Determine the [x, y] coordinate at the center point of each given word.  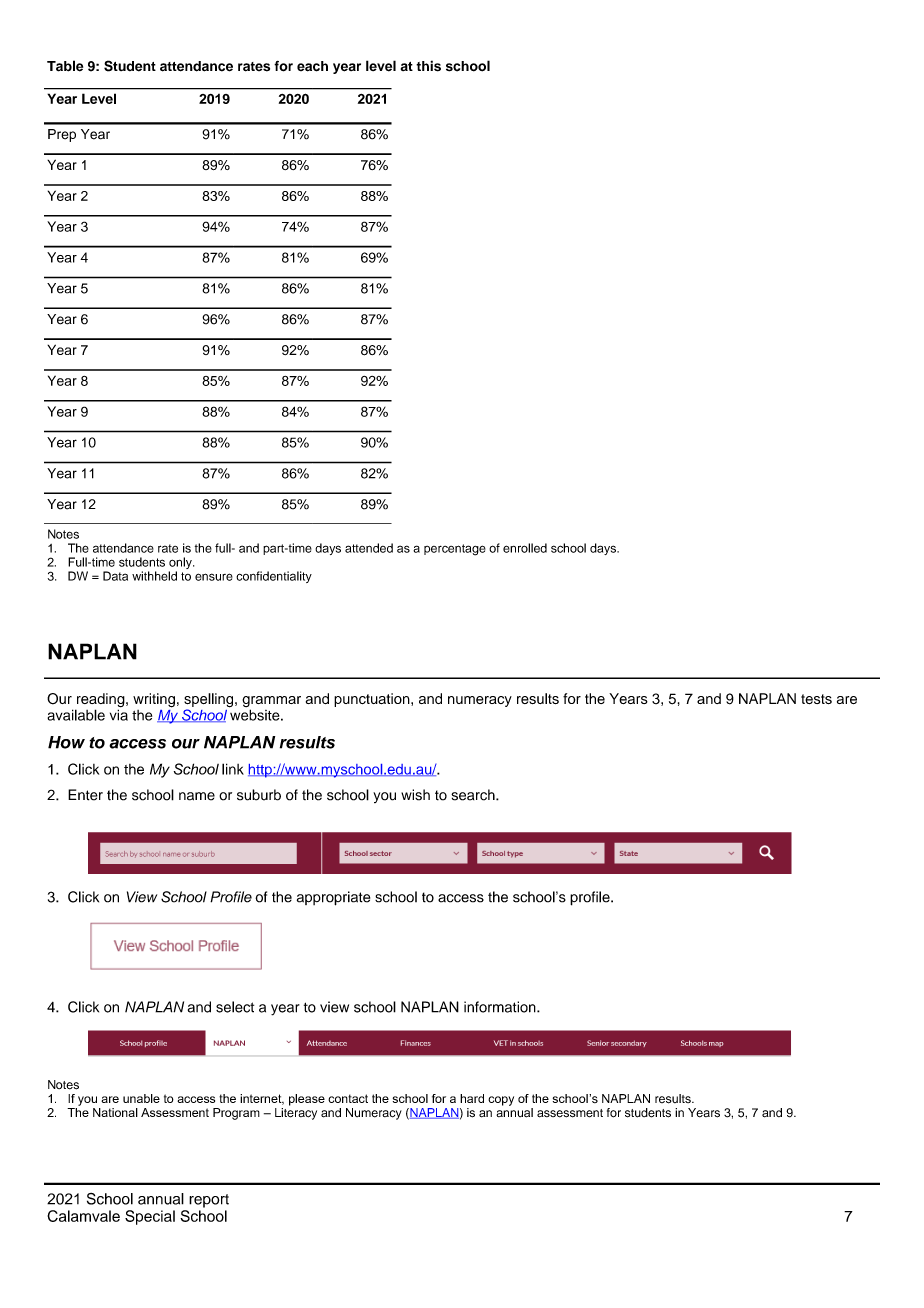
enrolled [525, 548]
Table [65, 66]
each [312, 66]
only [181, 564]
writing [154, 700]
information [501, 1007]
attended [369, 548]
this [428, 66]
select [235, 1007]
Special [150, 1217]
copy [501, 1101]
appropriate [333, 898]
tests [816, 699]
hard [472, 1098]
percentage [455, 550]
